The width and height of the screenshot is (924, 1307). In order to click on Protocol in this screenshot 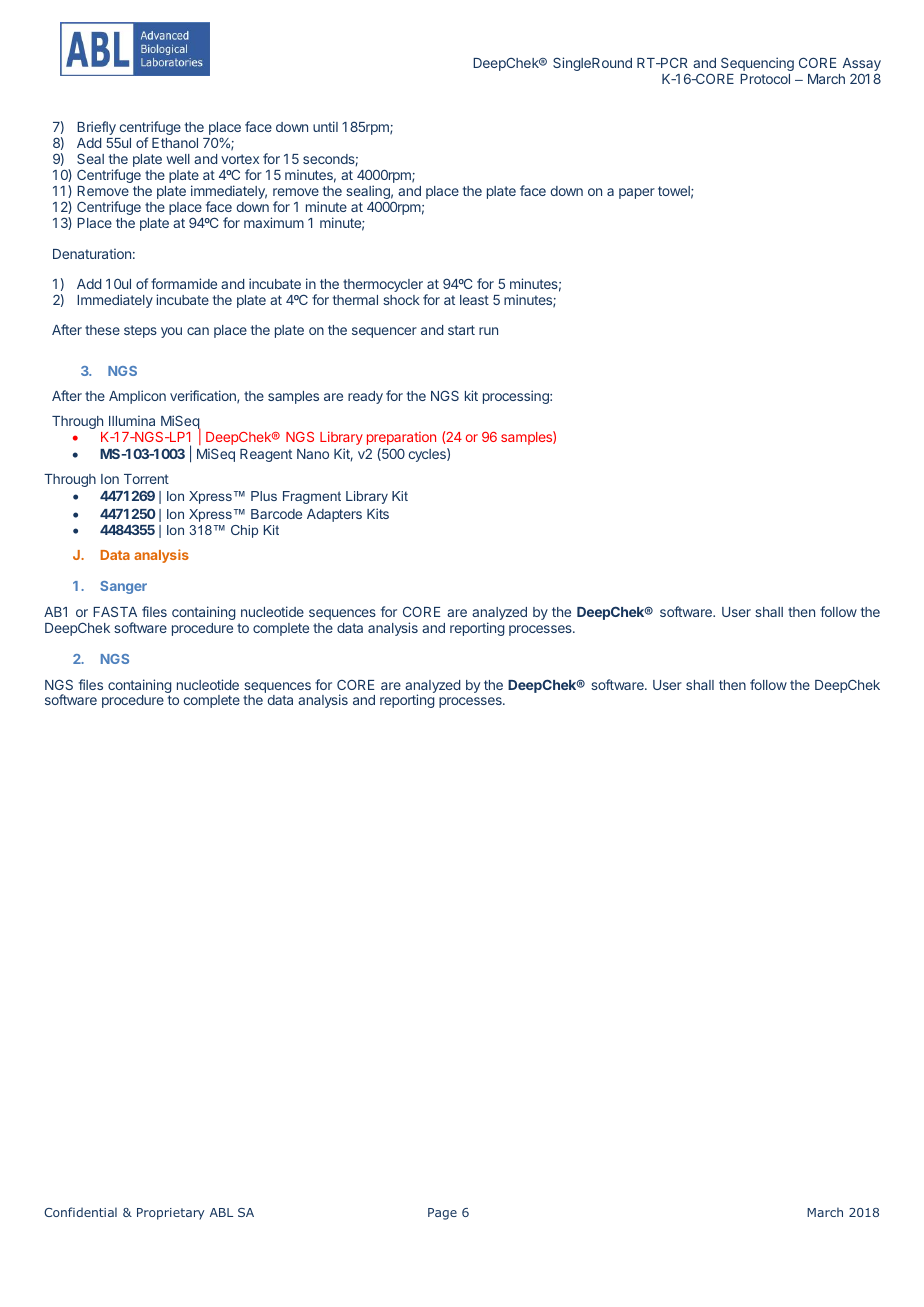, I will do `click(765, 79)`.
